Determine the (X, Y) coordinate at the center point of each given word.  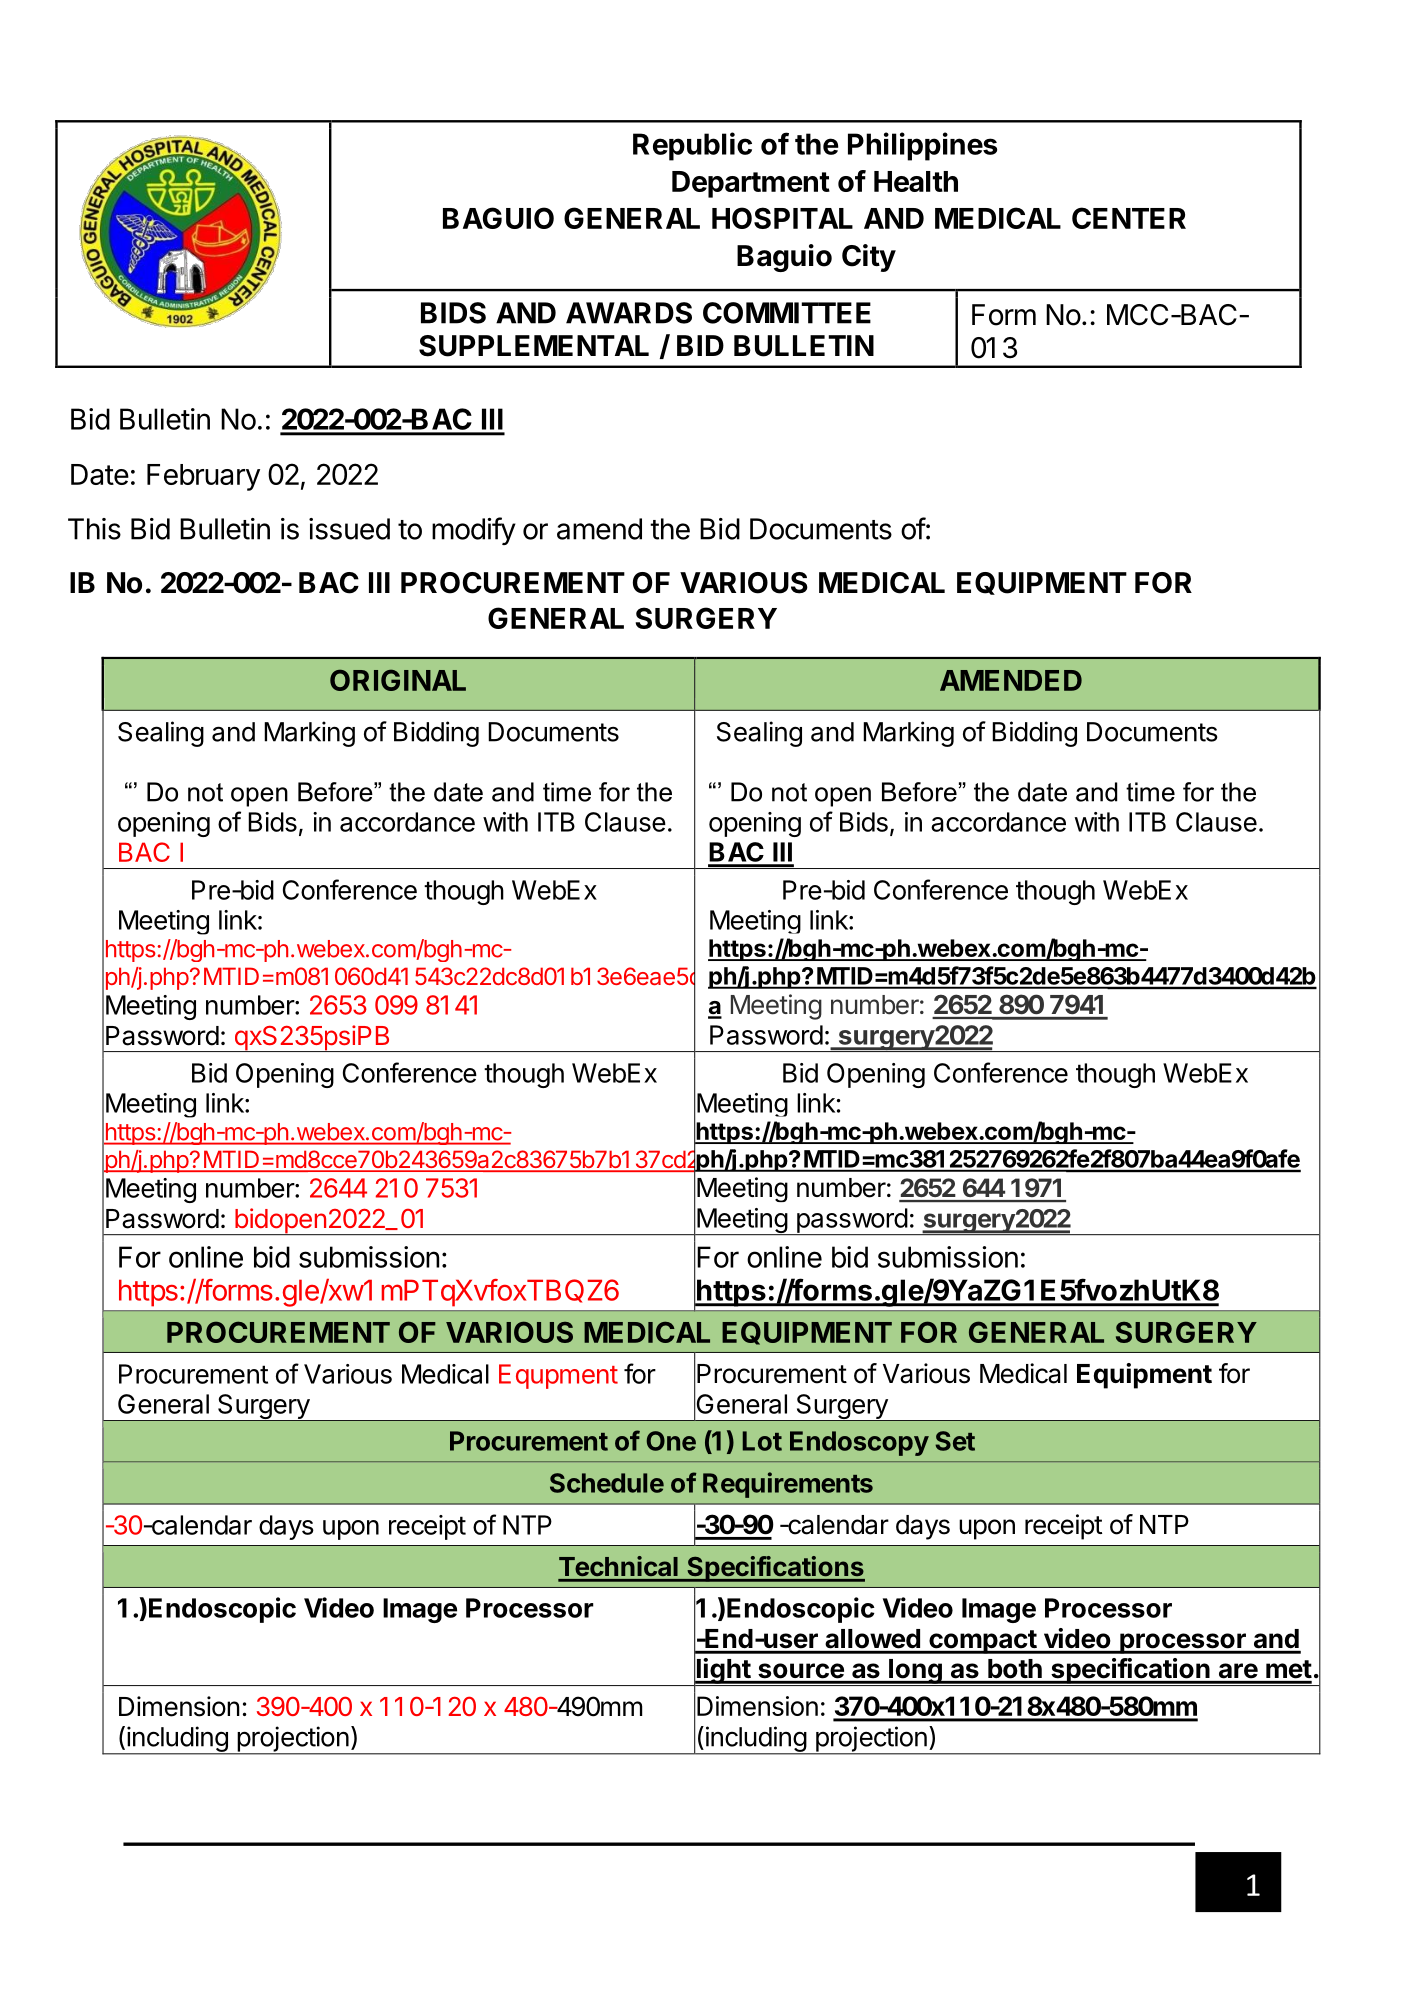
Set (955, 1441)
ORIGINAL (398, 680)
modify (474, 531)
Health (916, 181)
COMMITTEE (787, 313)
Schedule (607, 1483)
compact (982, 1642)
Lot (762, 1441)
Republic (692, 146)
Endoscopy (859, 1443)
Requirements (788, 1485)
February (203, 477)
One (671, 1441)
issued (349, 529)
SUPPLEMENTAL (534, 346)
